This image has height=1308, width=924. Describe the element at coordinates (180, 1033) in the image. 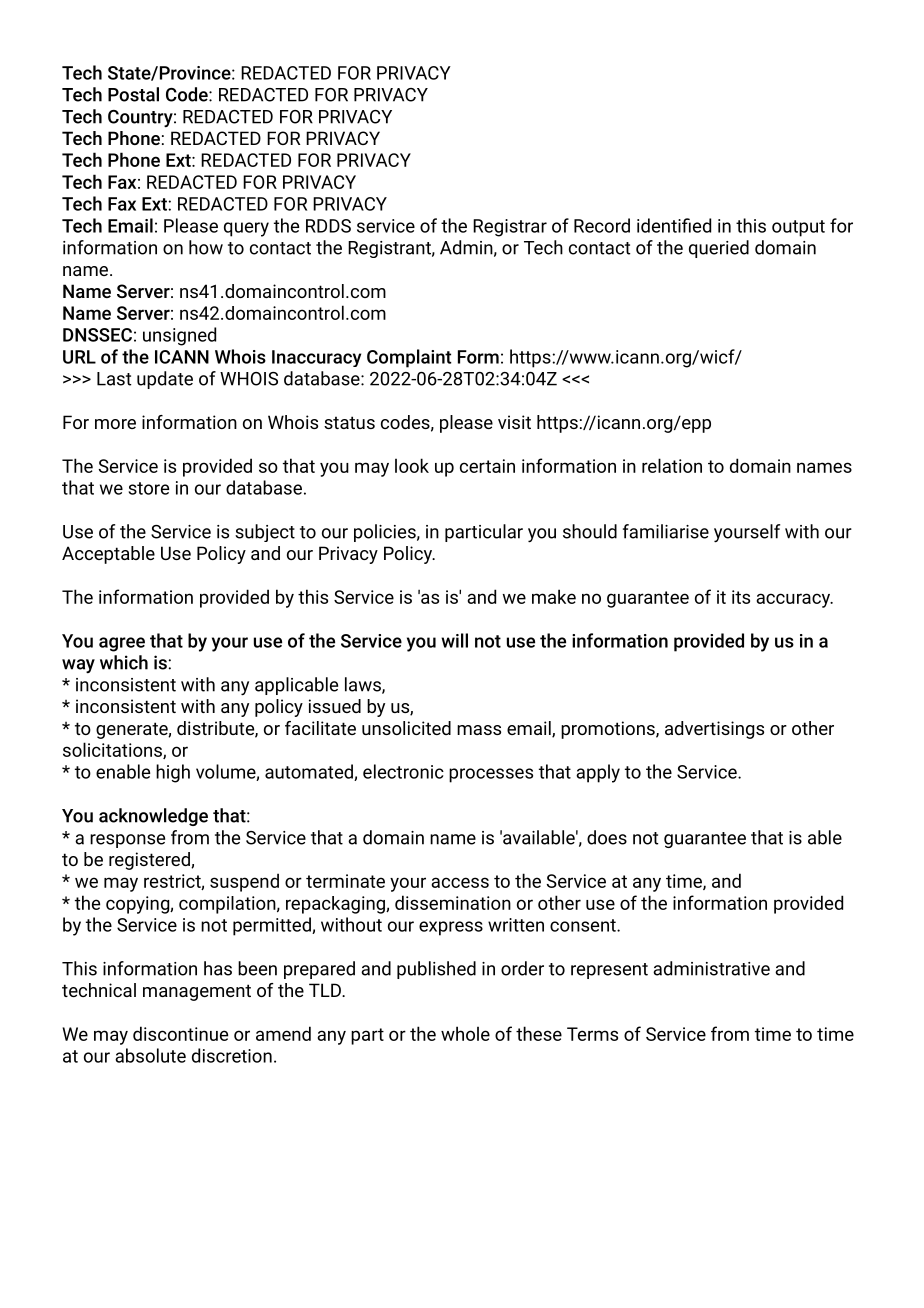

I see `discontinue` at that location.
